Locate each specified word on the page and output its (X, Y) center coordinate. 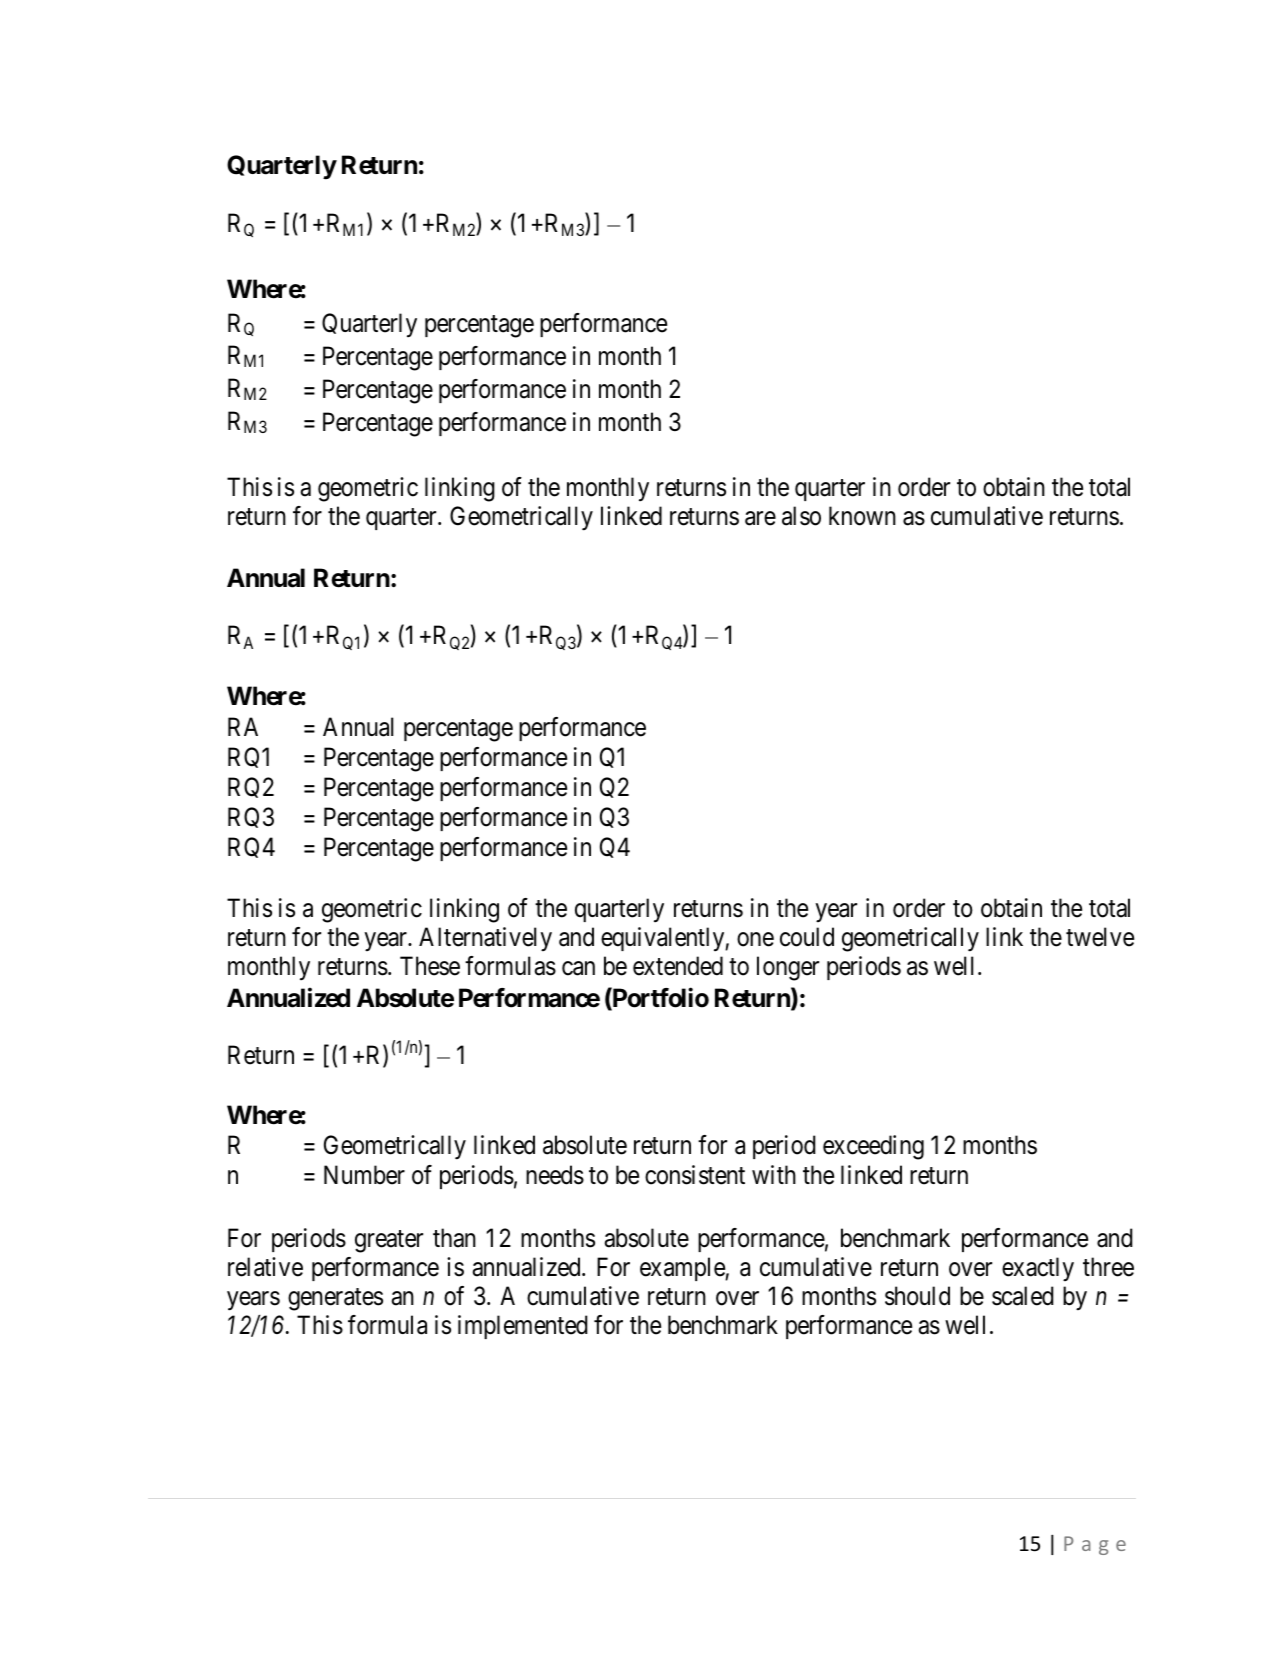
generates (335, 1299)
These (430, 966)
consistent (695, 1175)
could (807, 937)
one (755, 940)
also (801, 516)
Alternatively (485, 939)
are (760, 518)
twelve (1100, 937)
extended (678, 966)
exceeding (873, 1147)
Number (364, 1175)
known (862, 516)
